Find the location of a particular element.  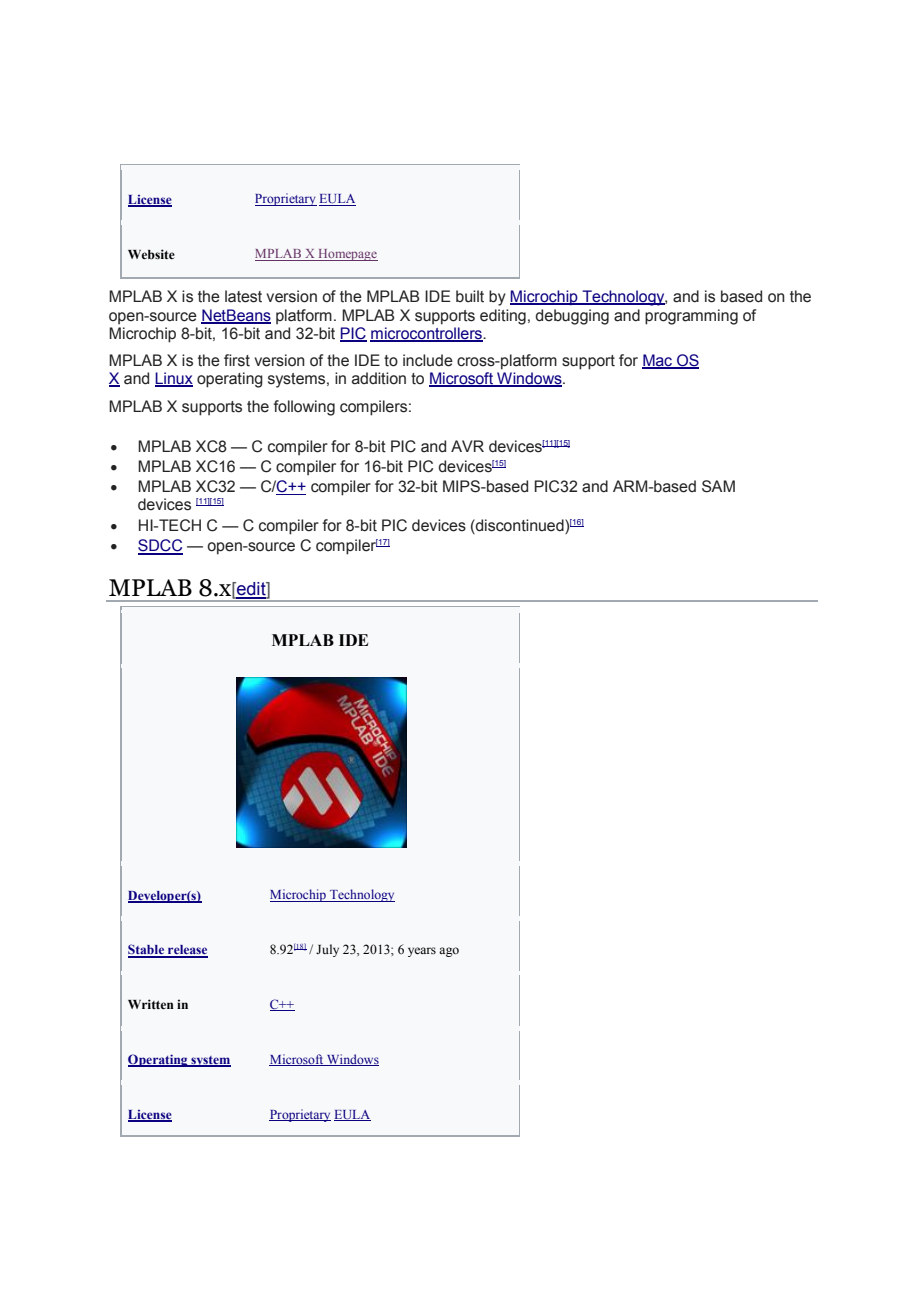

following is located at coordinates (304, 408).
